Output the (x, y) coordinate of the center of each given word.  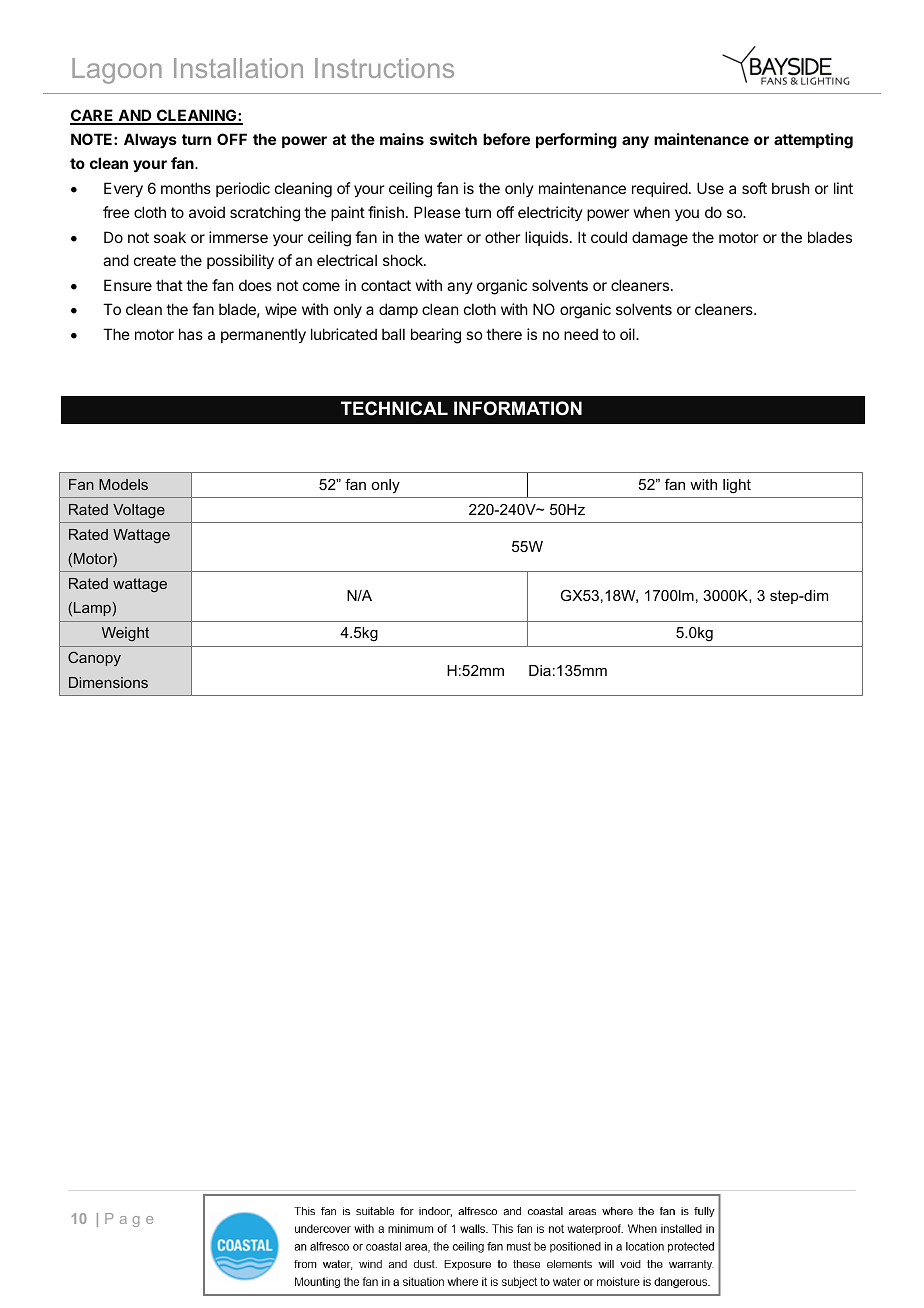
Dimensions (108, 682)
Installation (238, 68)
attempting (813, 141)
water (443, 237)
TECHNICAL (394, 408)
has (191, 334)
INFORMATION (518, 408)
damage (660, 239)
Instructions (384, 68)
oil (628, 334)
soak (170, 237)
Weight (125, 634)
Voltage (139, 511)
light (737, 486)
